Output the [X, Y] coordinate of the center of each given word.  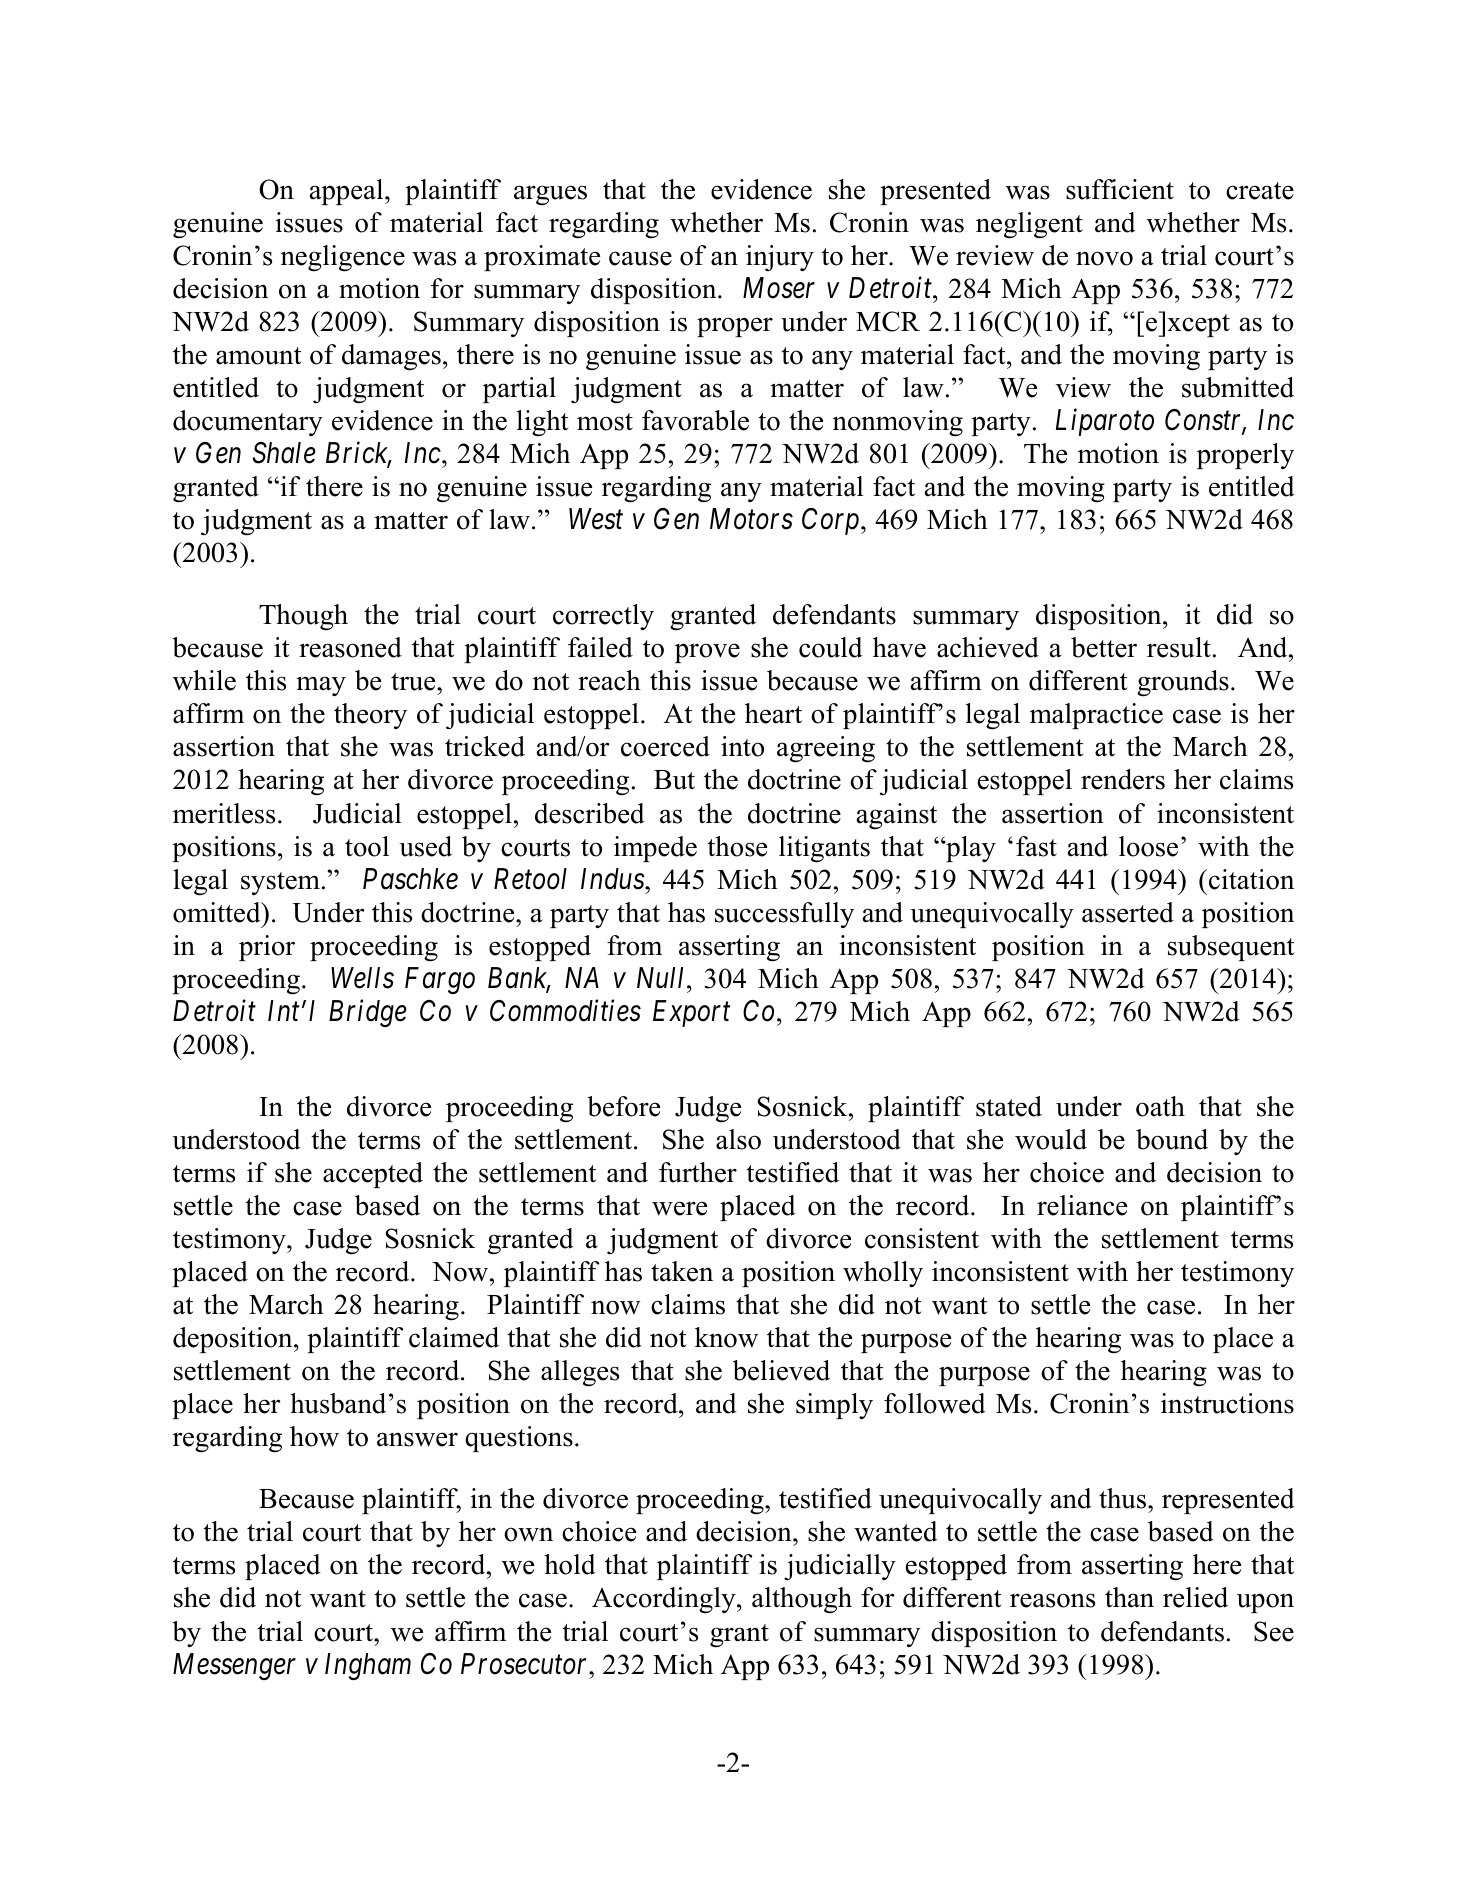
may [321, 686]
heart [773, 713]
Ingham [368, 1666]
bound [1172, 1139]
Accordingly [665, 1600]
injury [780, 258]
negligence [343, 258]
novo [1104, 258]
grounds [1183, 683]
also [738, 1139]
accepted [373, 1175]
